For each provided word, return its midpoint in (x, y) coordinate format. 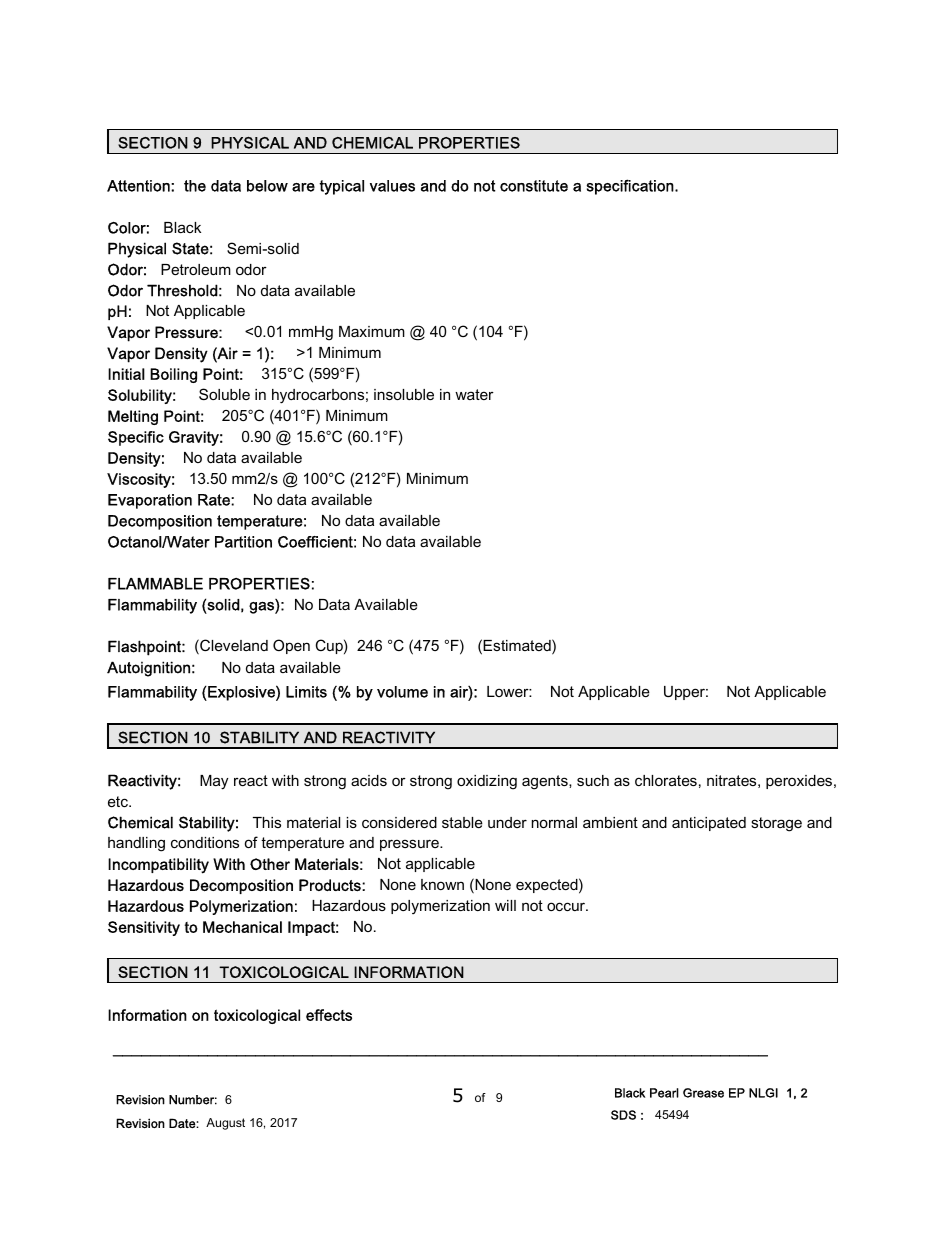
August (225, 1124)
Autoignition (148, 669)
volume (402, 692)
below (267, 186)
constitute (534, 186)
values (392, 186)
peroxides (800, 782)
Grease (703, 1093)
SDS (623, 1115)
